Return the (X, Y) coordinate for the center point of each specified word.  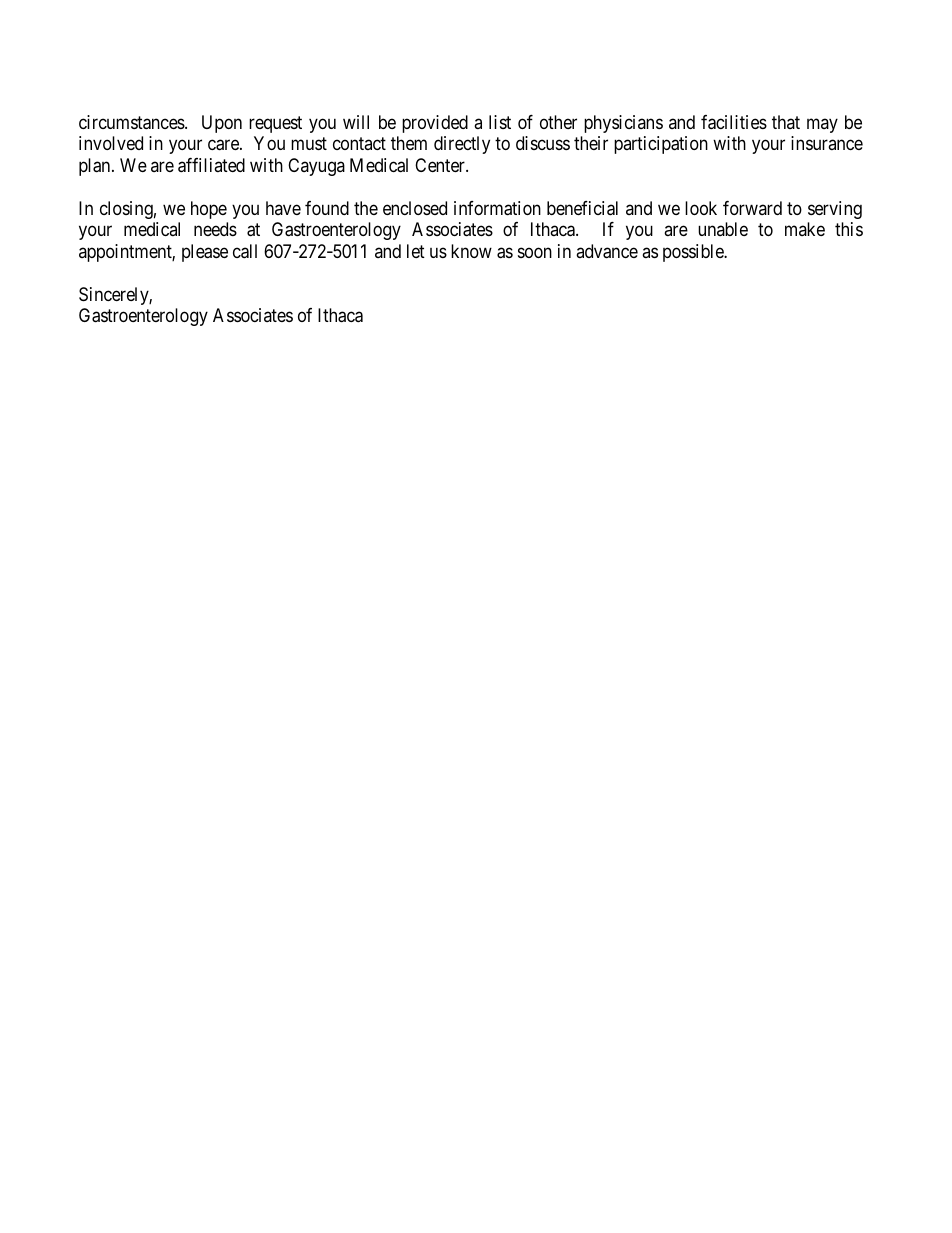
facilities (734, 122)
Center (441, 165)
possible (694, 253)
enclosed (415, 208)
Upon (222, 124)
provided (435, 124)
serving (835, 210)
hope (209, 210)
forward (752, 208)
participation (661, 145)
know (471, 251)
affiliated (211, 165)
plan (96, 167)
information (497, 208)
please (205, 253)
